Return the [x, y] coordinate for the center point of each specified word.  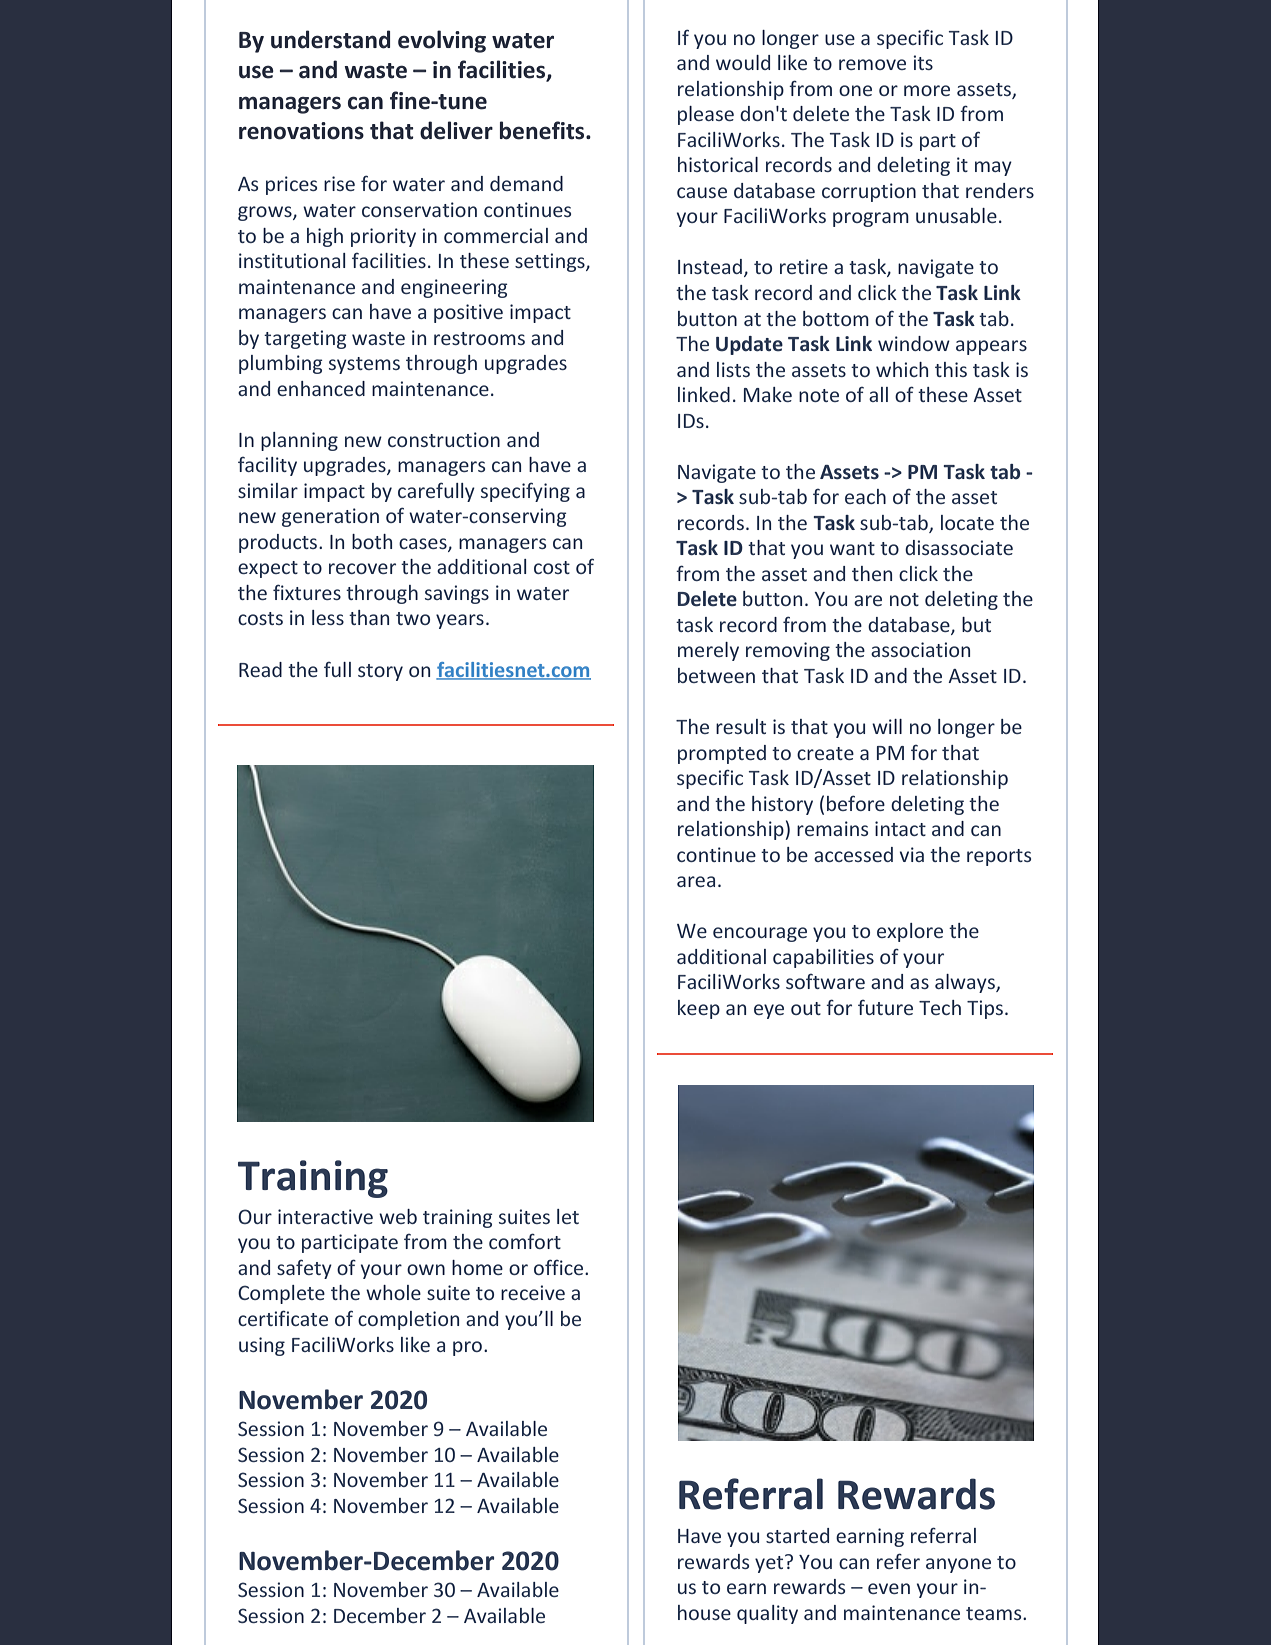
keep [699, 1009]
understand [330, 39]
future [885, 1007]
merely [708, 651]
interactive [325, 1216]
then [872, 573]
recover [362, 568]
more [927, 90]
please [706, 115]
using [262, 1346]
